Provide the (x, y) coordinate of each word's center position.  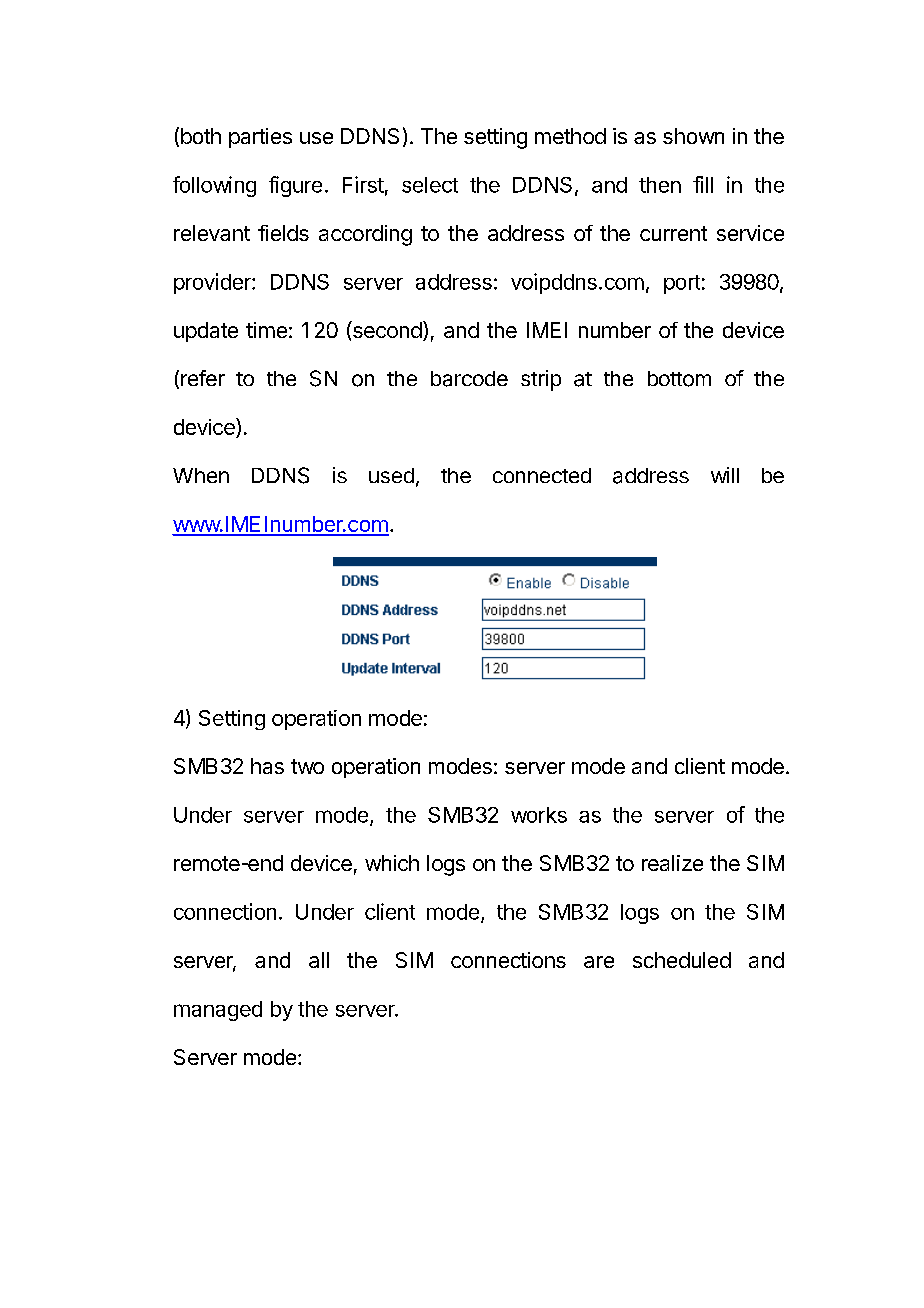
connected (542, 475)
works (539, 815)
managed (218, 1011)
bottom (679, 379)
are (599, 962)
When (201, 475)
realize (672, 863)
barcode (469, 379)
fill (703, 184)
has (267, 766)
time (266, 330)
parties (260, 138)
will (725, 475)
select (430, 185)
